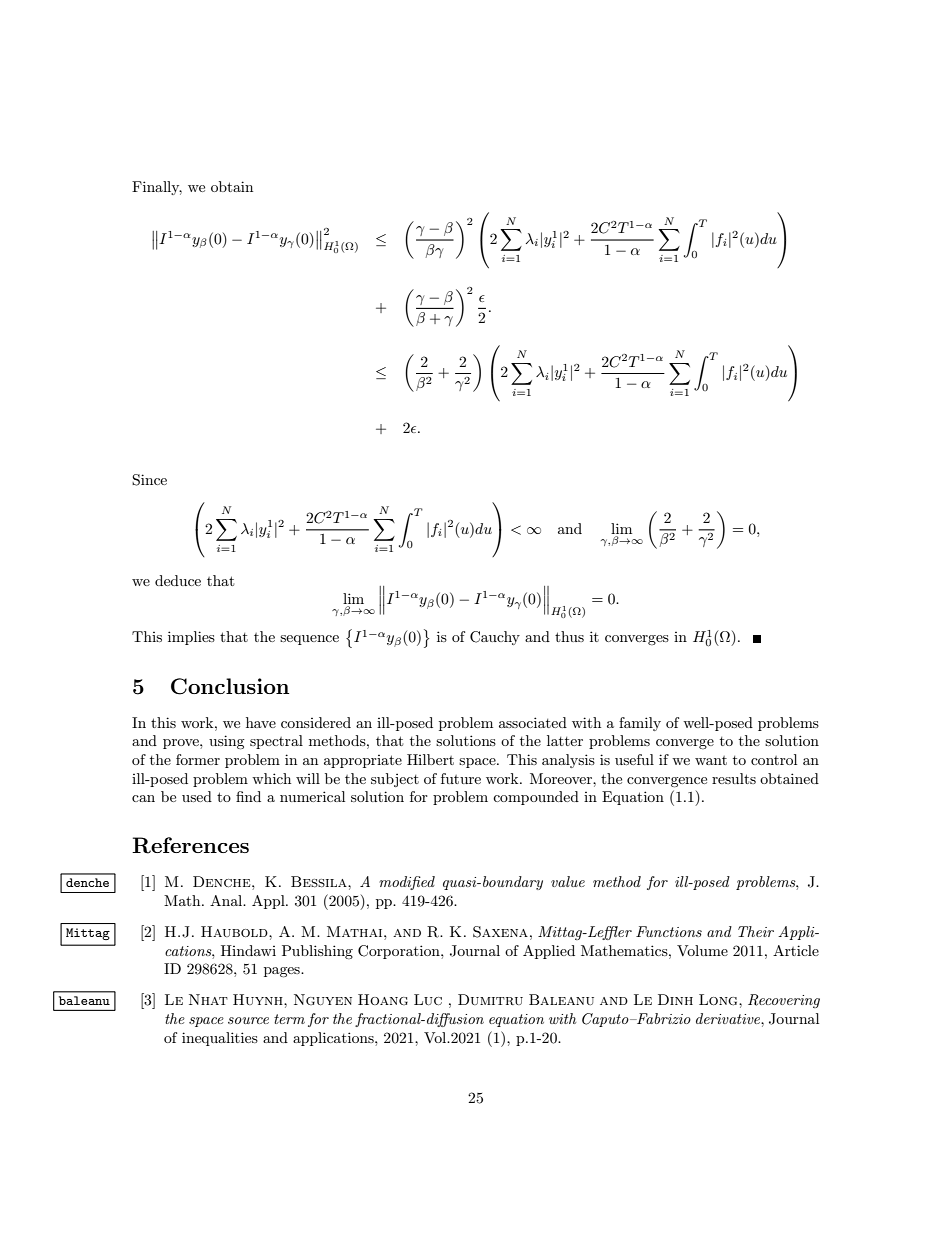 The width and height of the image is (952, 1233). Describe the element at coordinates (149, 480) in the image. I see `Since` at that location.
